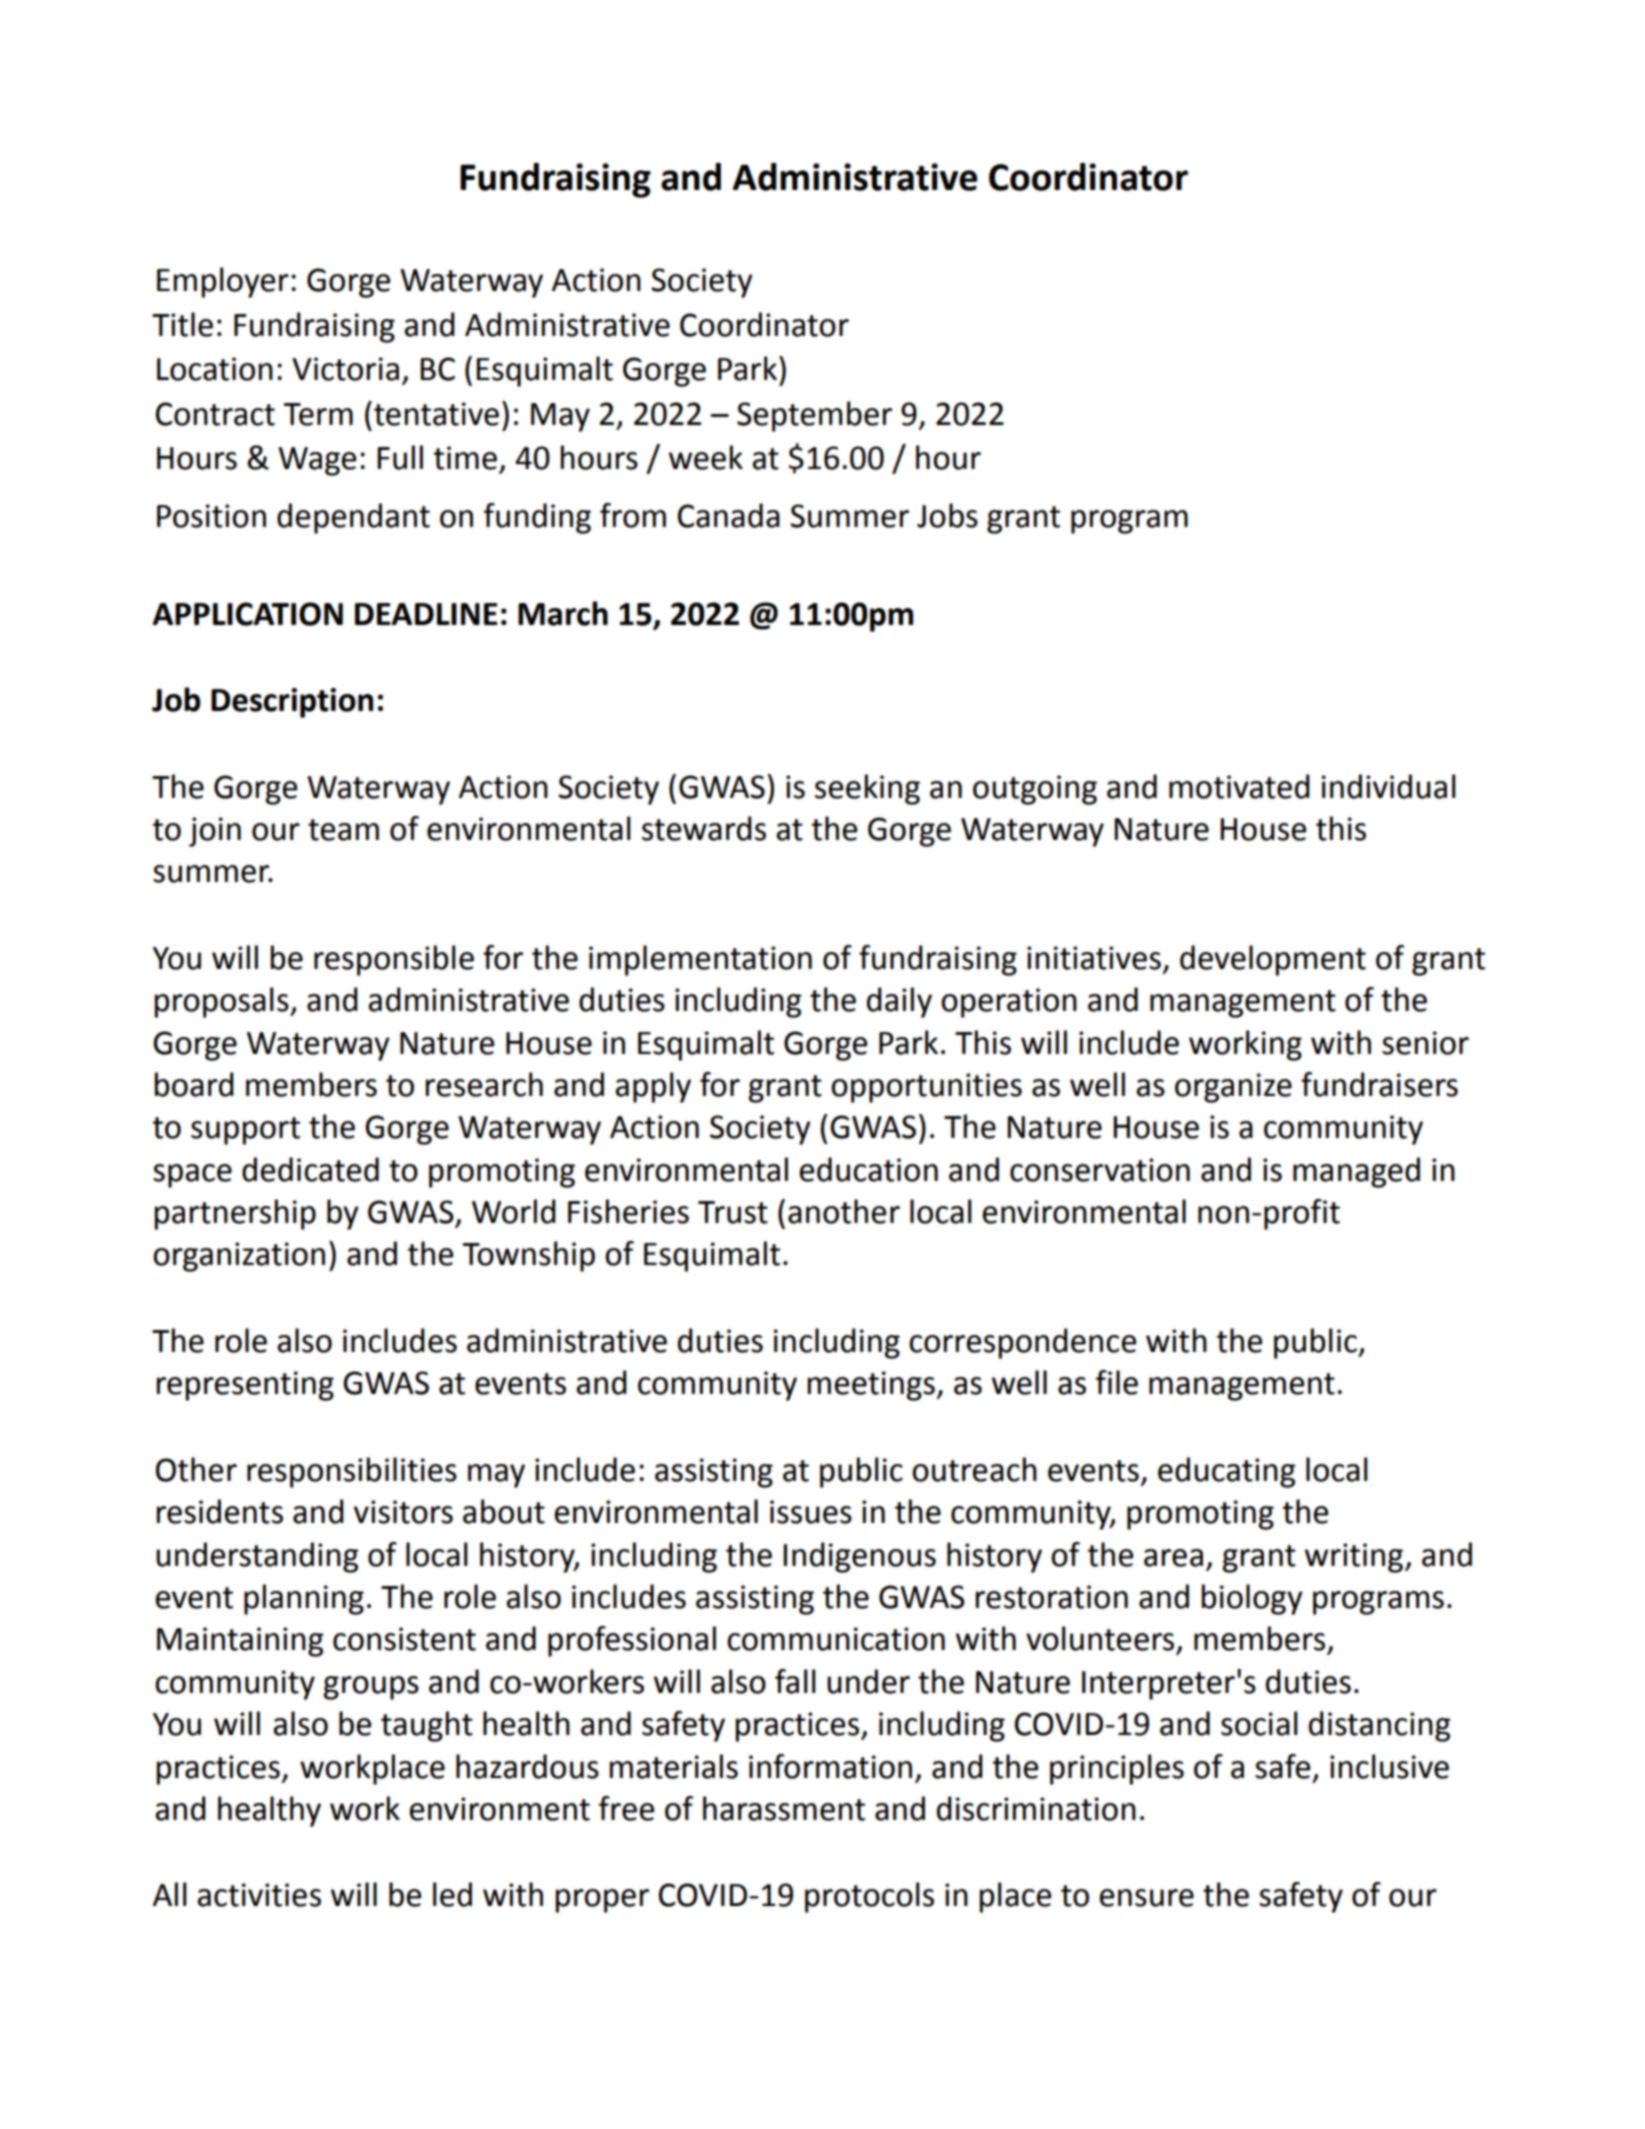 The height and width of the page is (2129, 1645). Describe the element at coordinates (926, 1088) in the page. I see `opportunities` at that location.
